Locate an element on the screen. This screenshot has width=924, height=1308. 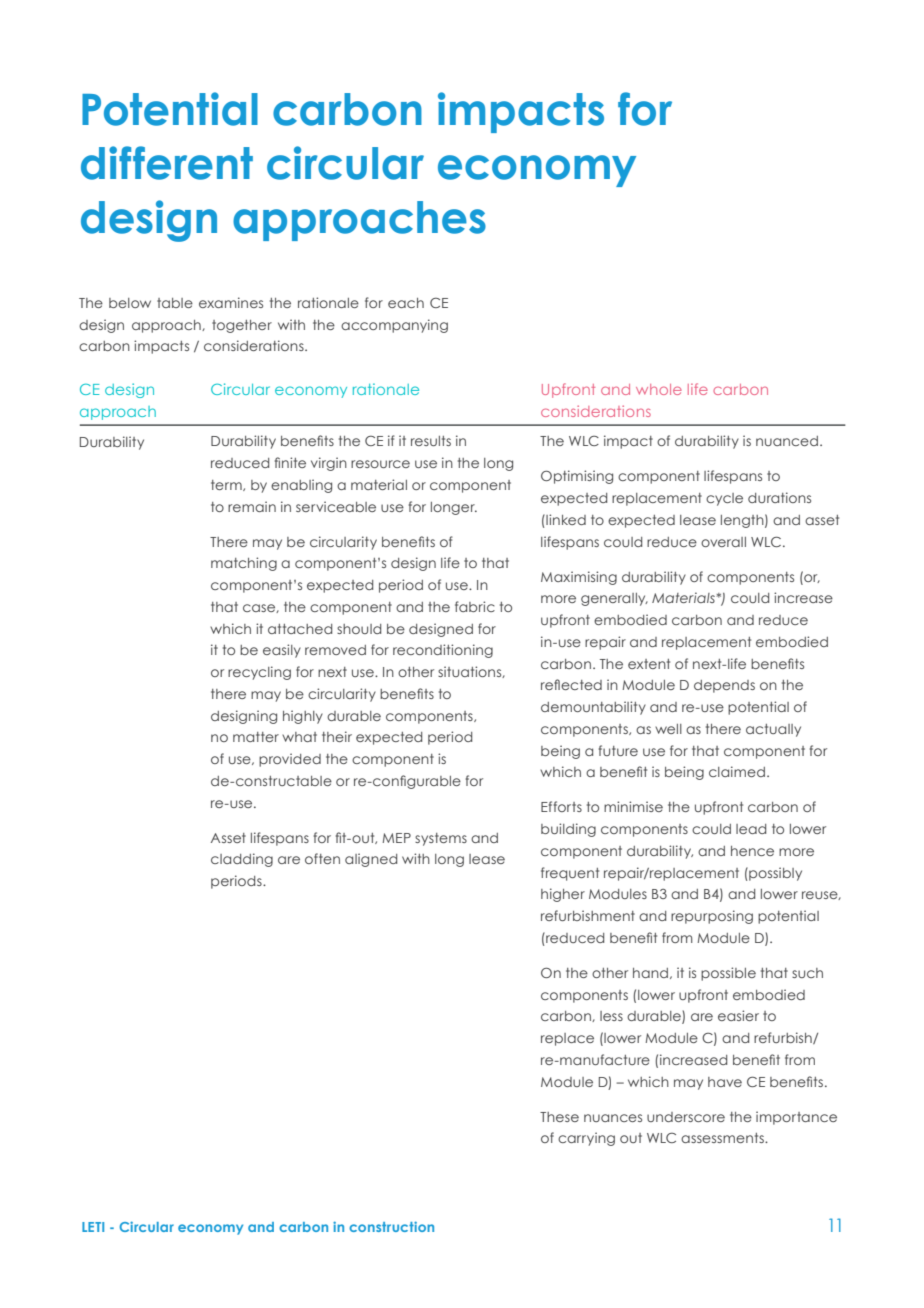
cladding is located at coordinates (242, 860).
